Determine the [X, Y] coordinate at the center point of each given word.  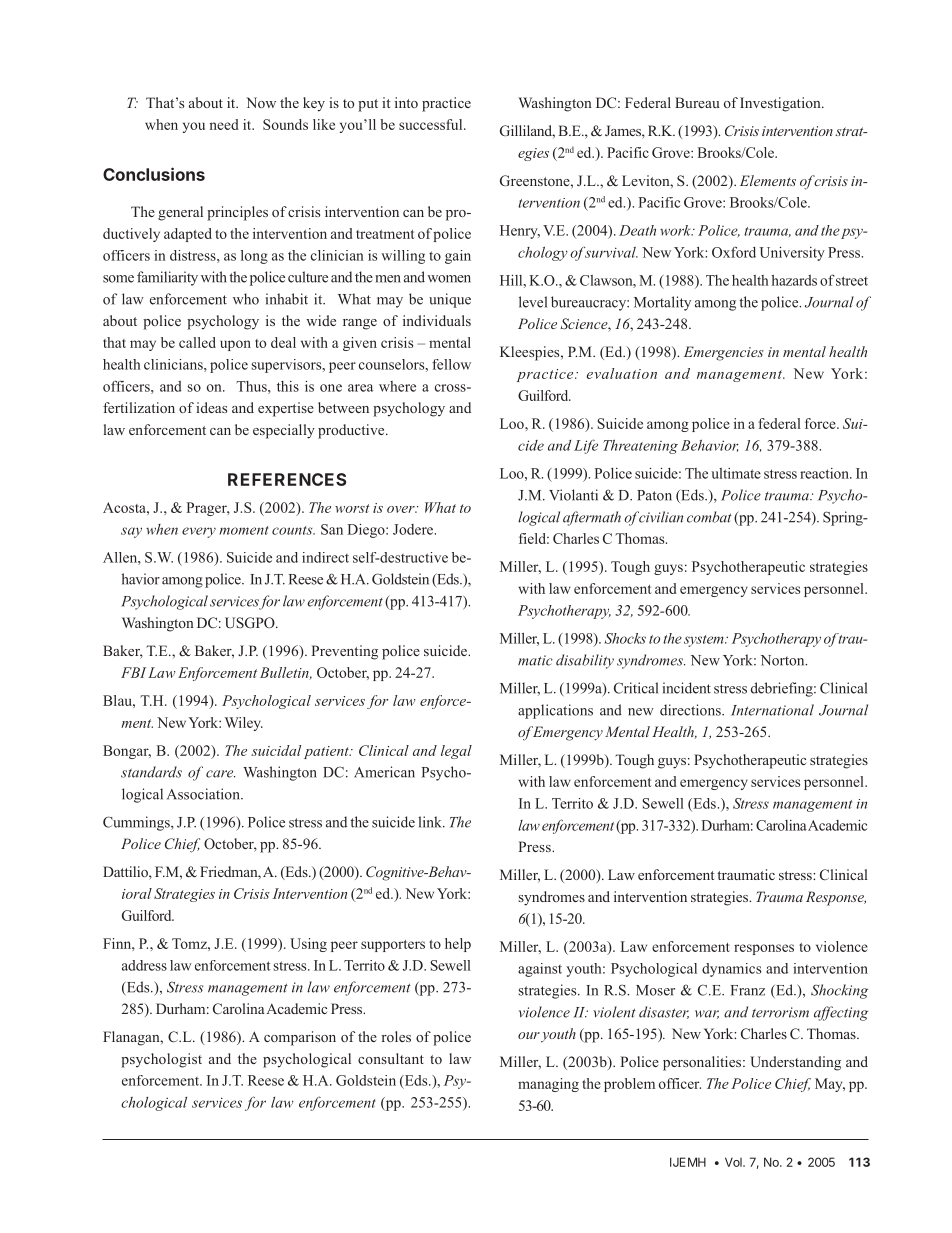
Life [586, 446]
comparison [300, 1038]
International [772, 710]
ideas [211, 407]
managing [548, 1085]
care [220, 774]
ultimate [736, 473]
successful [432, 124]
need [224, 124]
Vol [734, 1162]
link [431, 822]
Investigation [781, 104]
